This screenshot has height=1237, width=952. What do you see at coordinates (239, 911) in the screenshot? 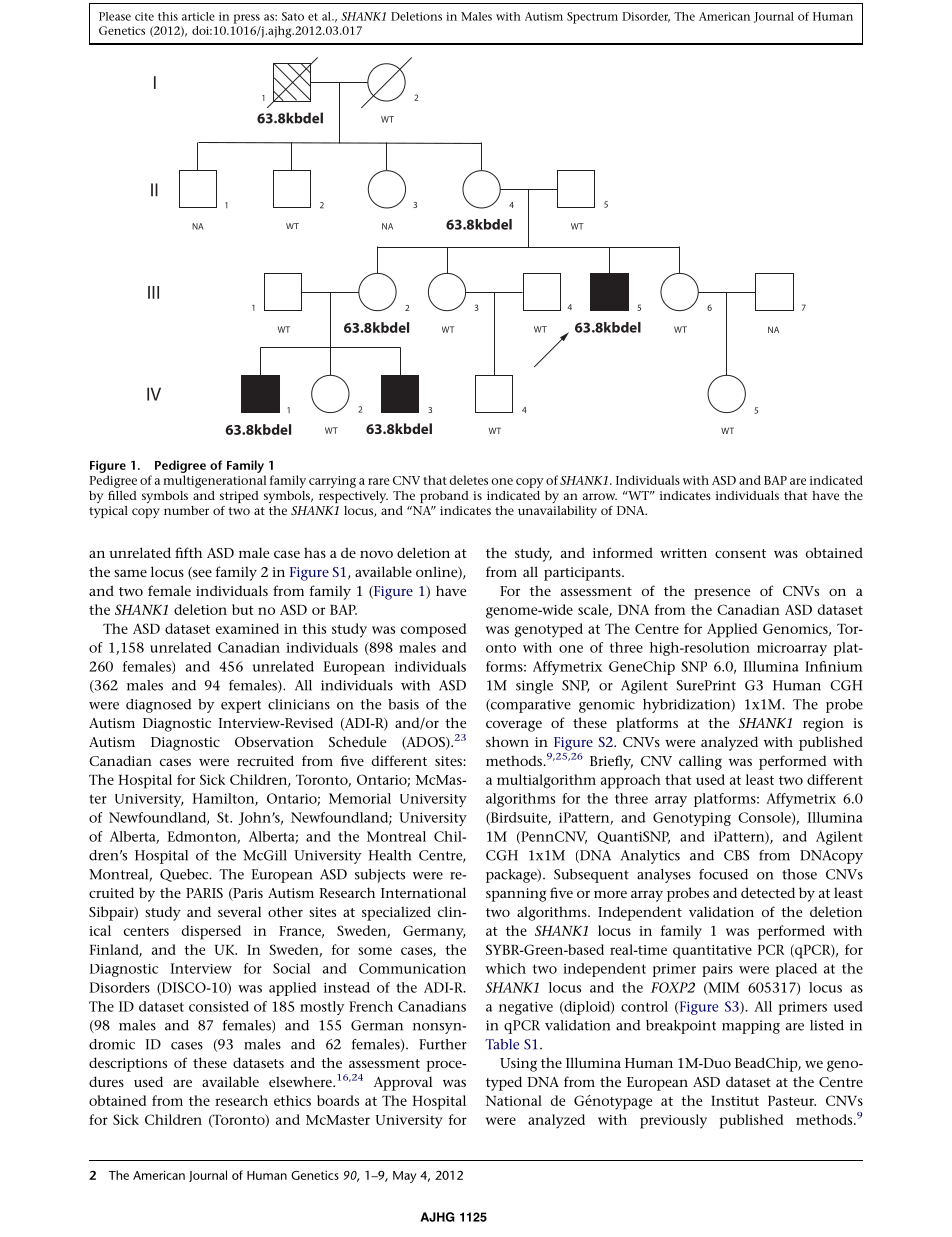
I see `several` at bounding box center [239, 911].
